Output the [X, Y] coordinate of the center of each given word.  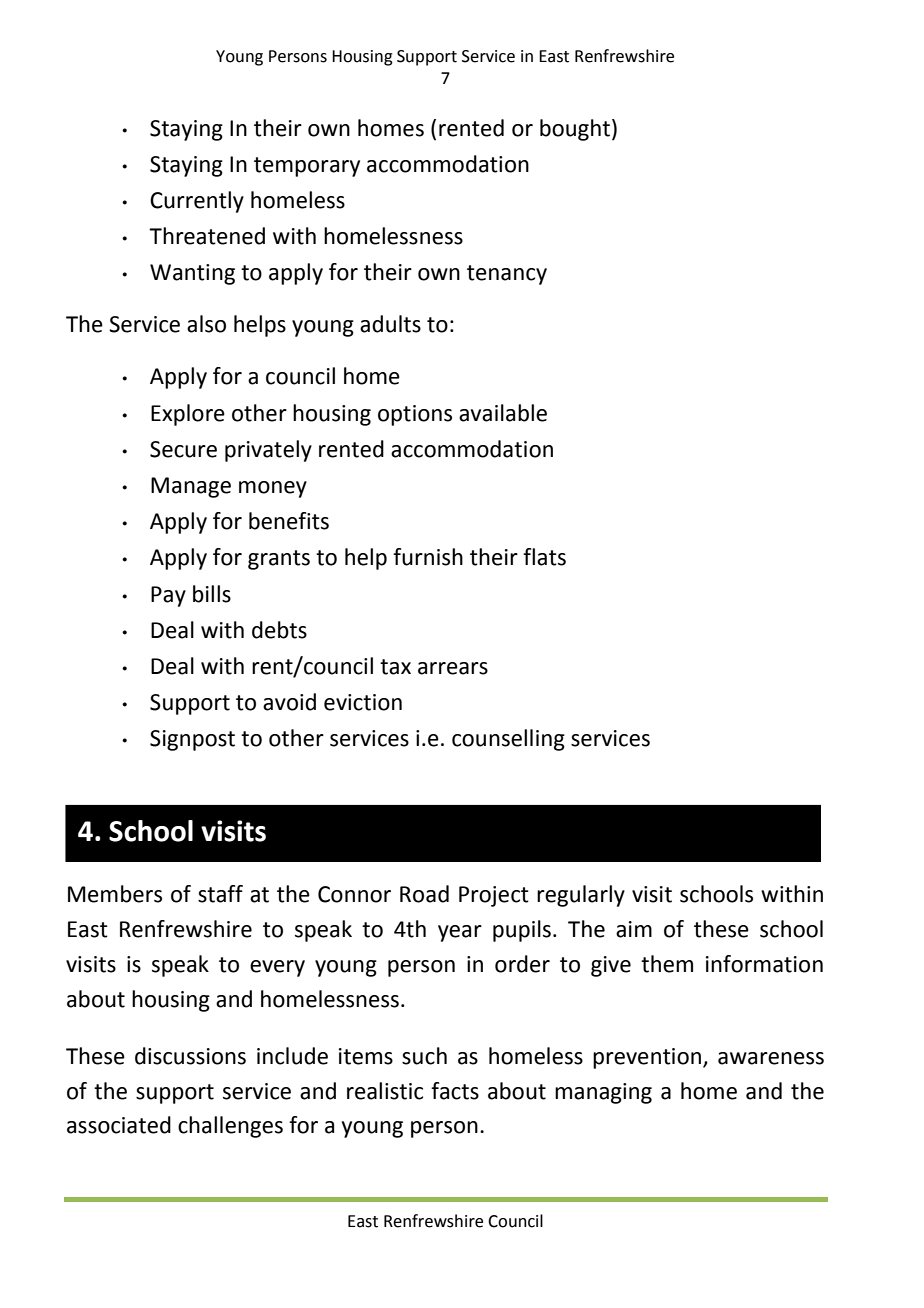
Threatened [207, 236]
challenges [230, 1127]
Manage [191, 487]
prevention [648, 1058]
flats [544, 557]
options [415, 415]
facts [455, 1091]
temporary [307, 167]
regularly [581, 896]
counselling [508, 740]
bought [575, 130]
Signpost [192, 740]
